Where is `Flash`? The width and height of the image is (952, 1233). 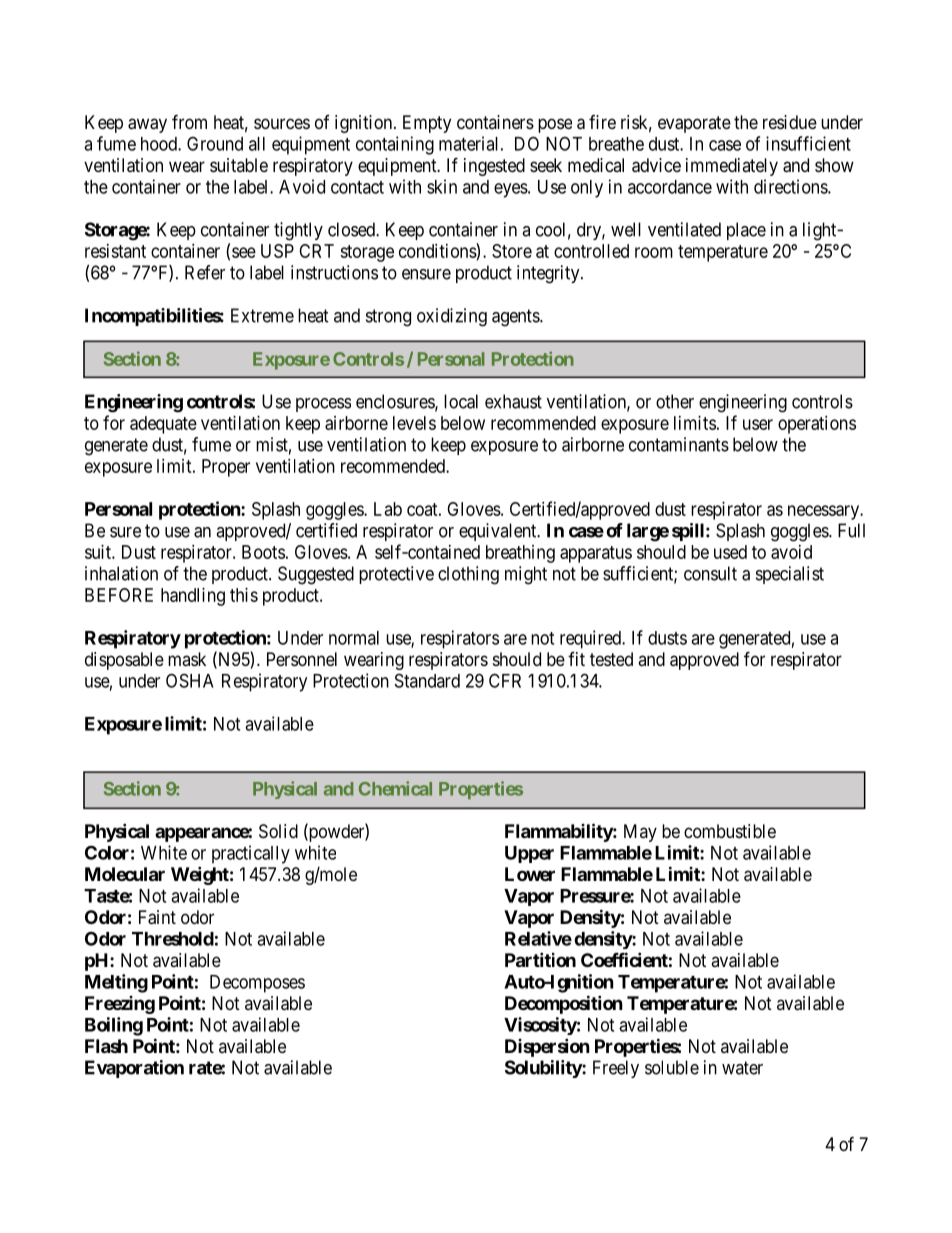
Flash is located at coordinates (106, 1046).
